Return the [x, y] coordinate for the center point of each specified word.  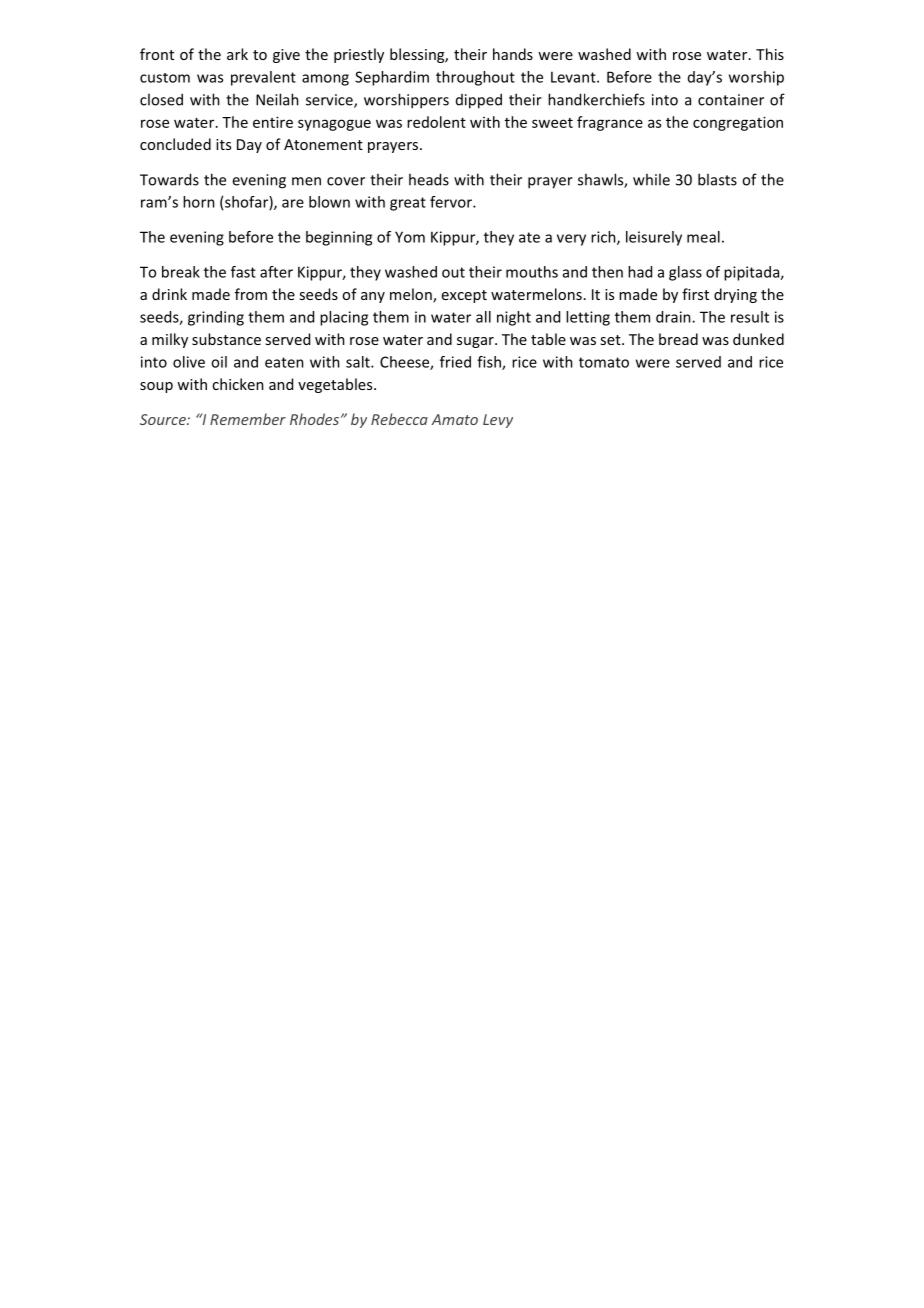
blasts [717, 179]
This [770, 54]
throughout [475, 78]
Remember [248, 419]
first [695, 294]
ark [237, 54]
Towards [169, 179]
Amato [454, 419]
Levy [498, 421]
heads [429, 179]
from [251, 294]
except [464, 296]
